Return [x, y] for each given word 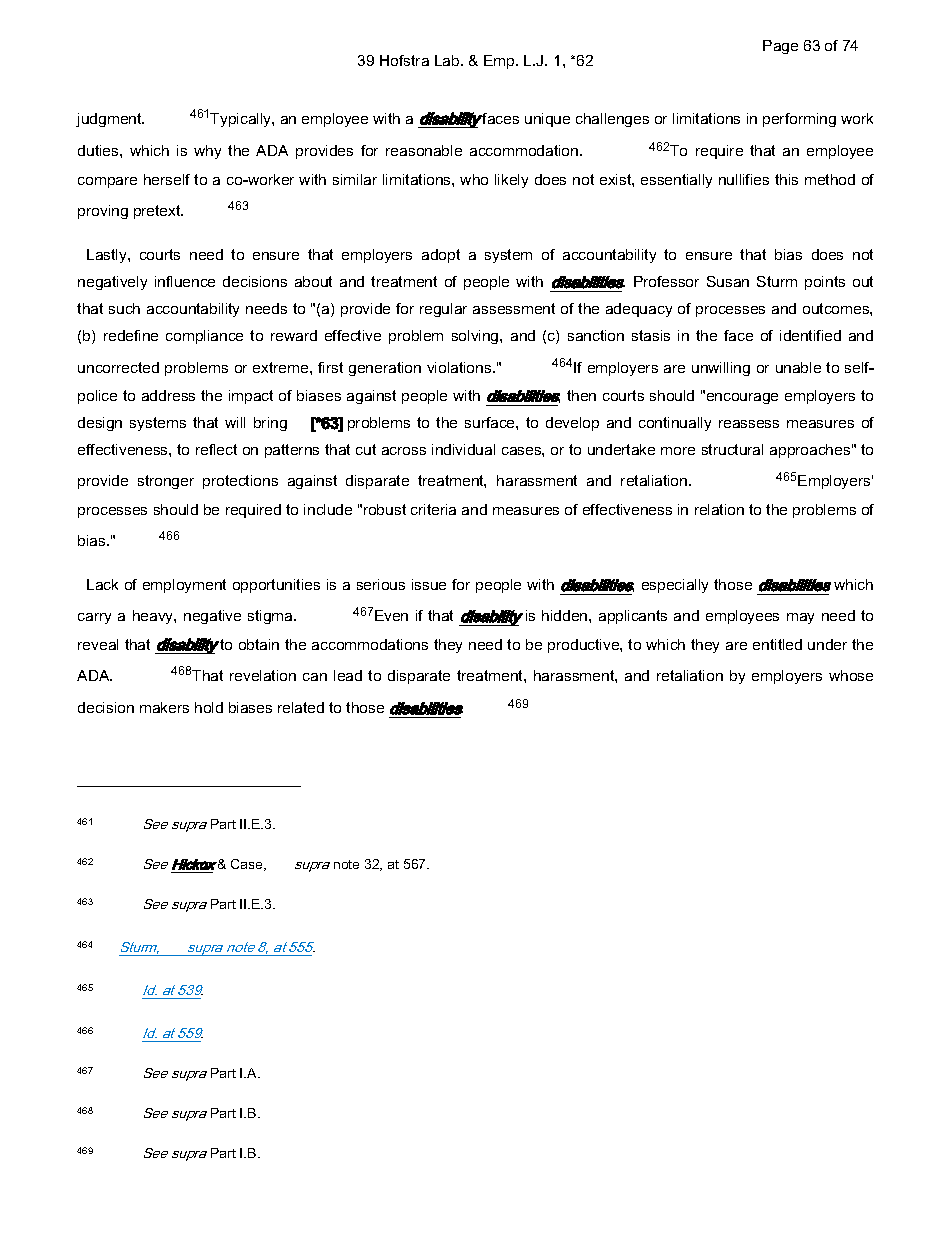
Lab [448, 60]
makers [164, 707]
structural [732, 449]
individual [463, 449]
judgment [110, 120]
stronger [166, 482]
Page [780, 47]
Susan [728, 281]
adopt [441, 256]
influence [185, 281]
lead [348, 675]
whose [851, 675]
